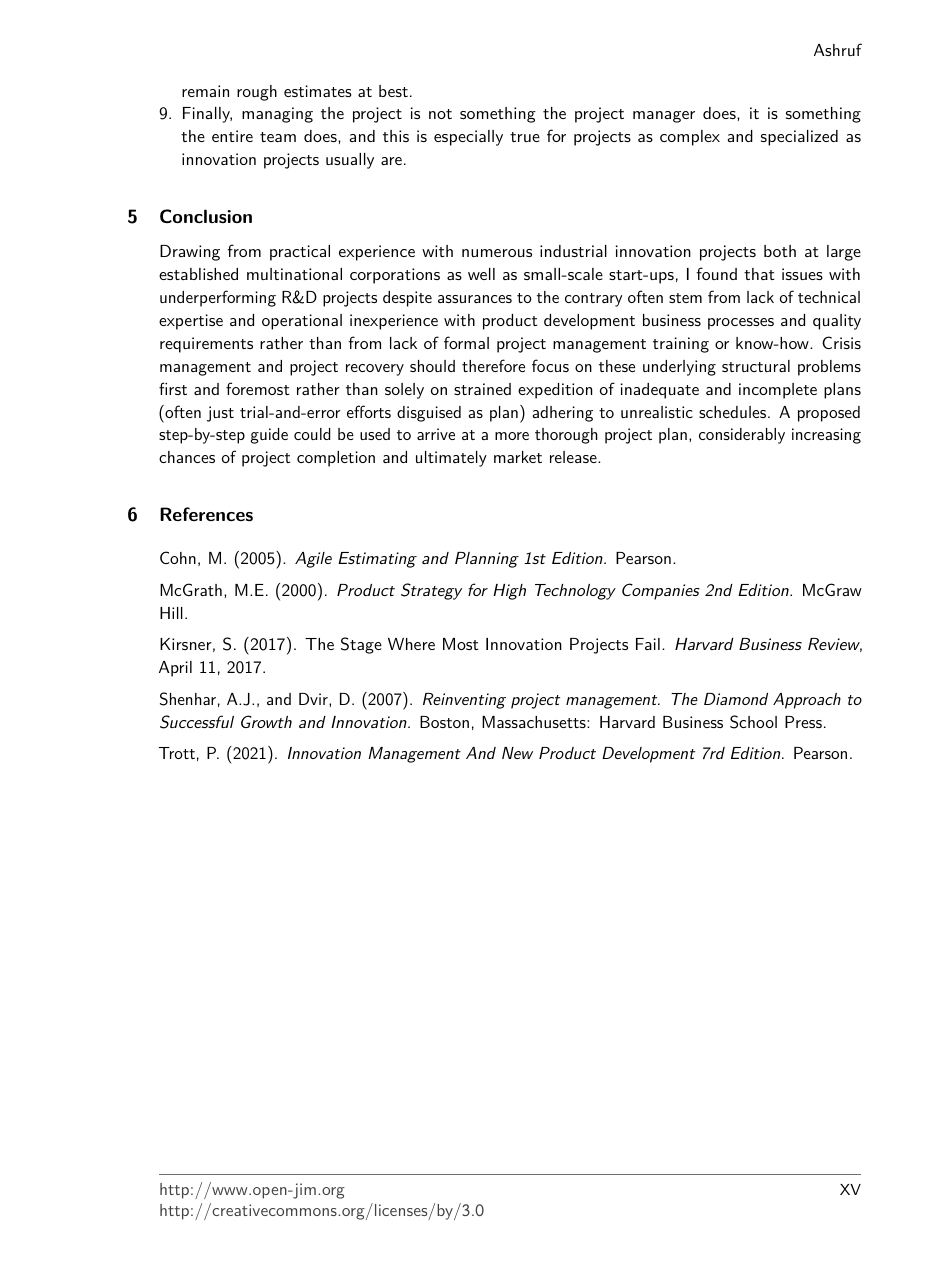  Describe the element at coordinates (302, 322) in the screenshot. I see `operational` at that location.
